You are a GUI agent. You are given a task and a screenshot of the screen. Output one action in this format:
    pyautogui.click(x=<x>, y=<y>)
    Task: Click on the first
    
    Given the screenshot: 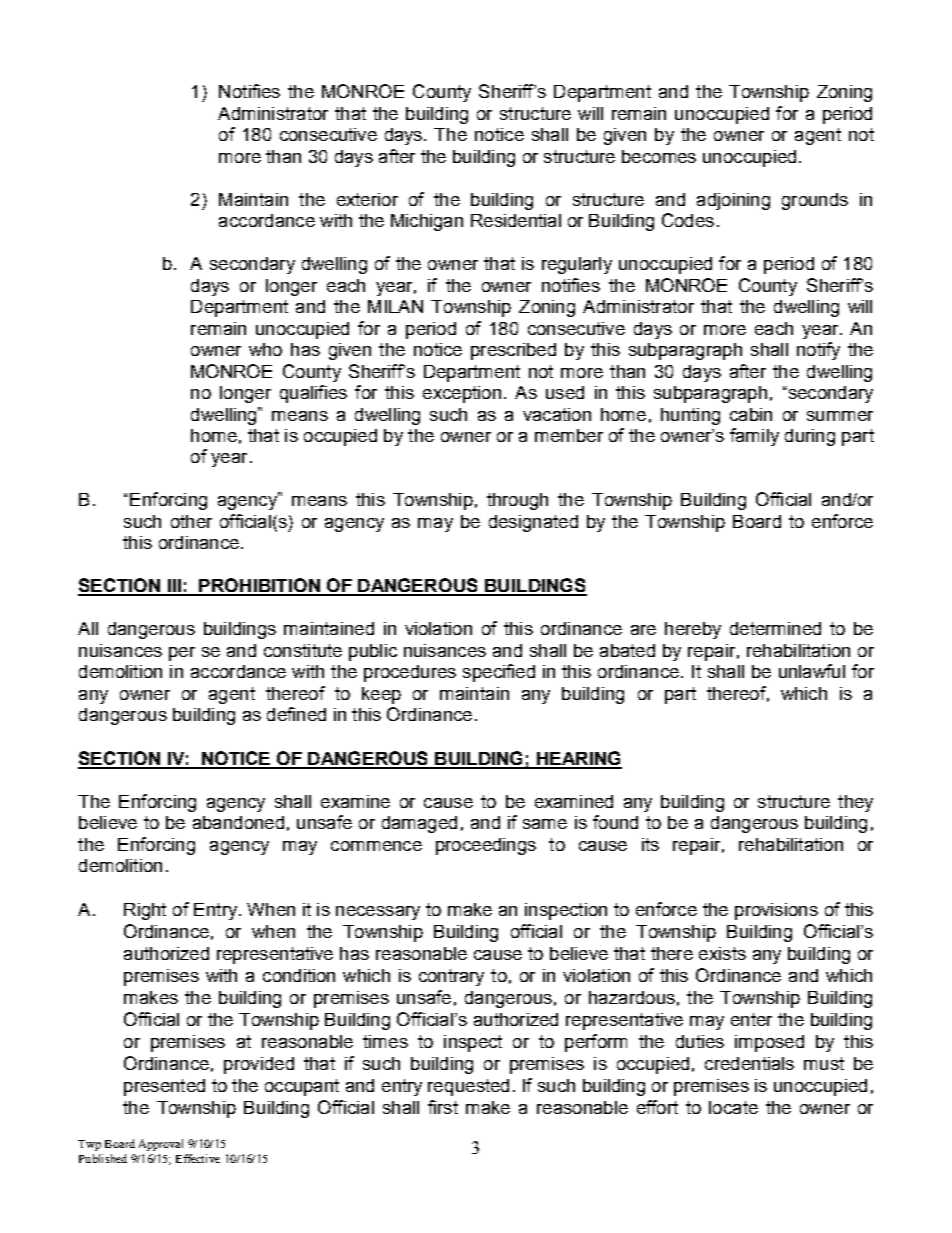 What is the action you would take?
    pyautogui.click(x=443, y=1107)
